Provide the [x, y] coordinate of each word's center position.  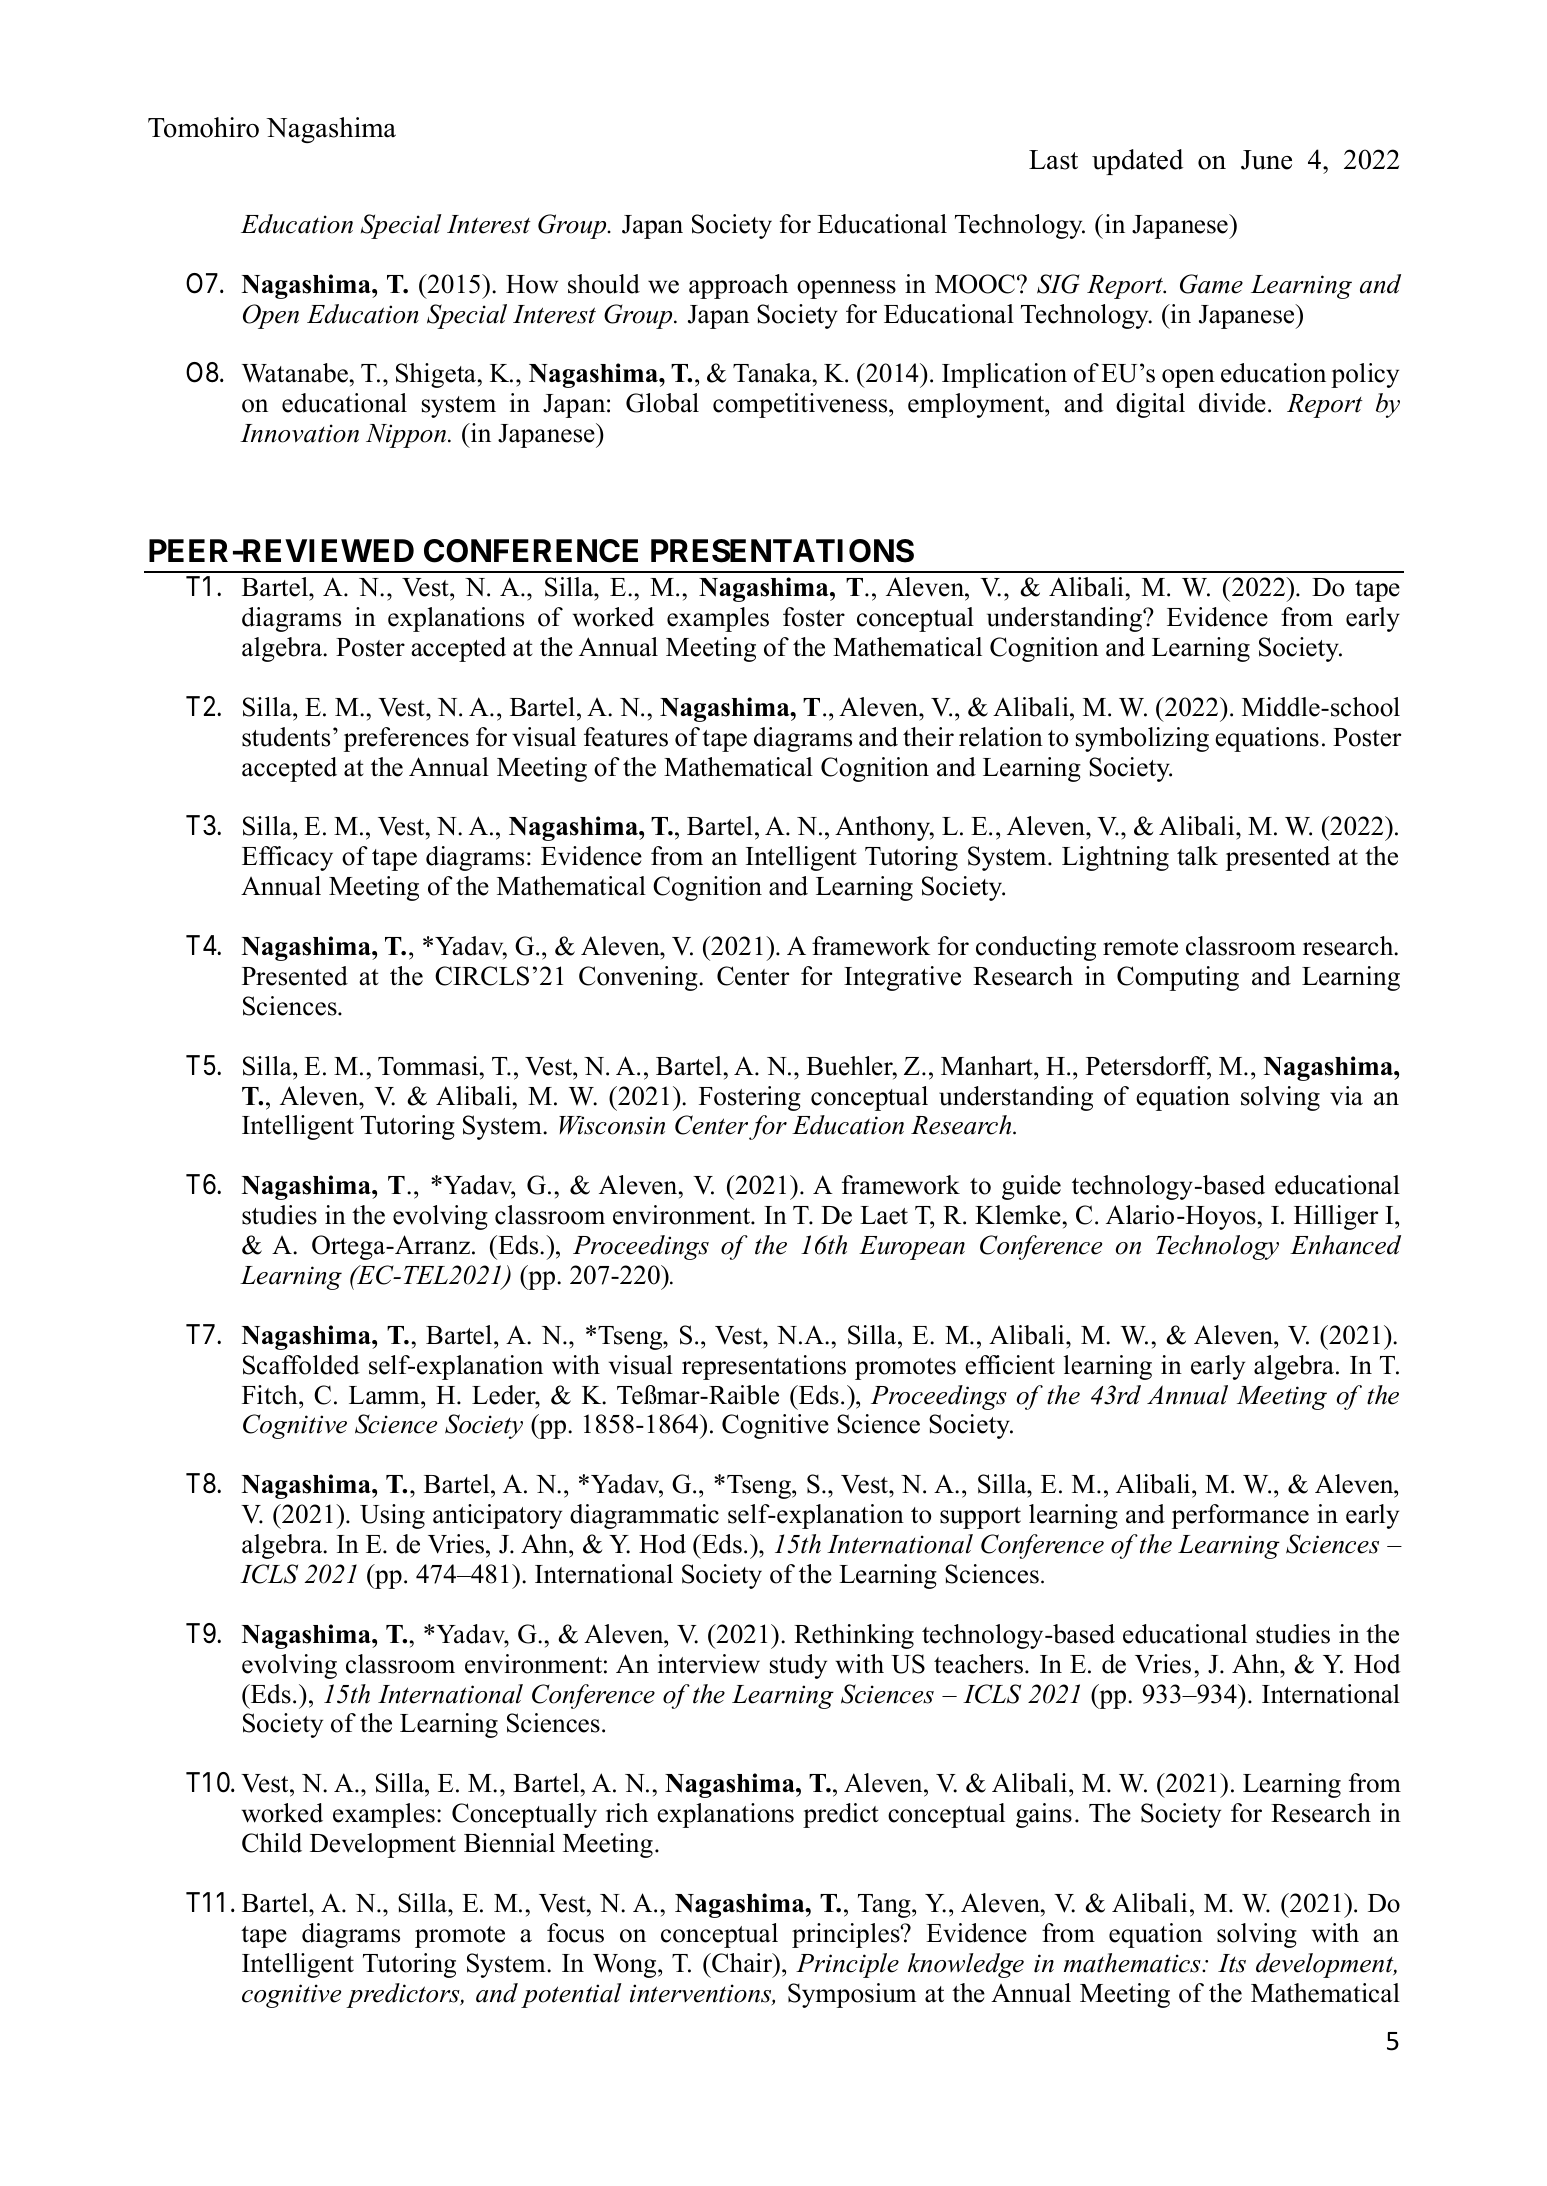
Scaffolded [301, 1365]
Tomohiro [203, 127]
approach [738, 286]
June [1266, 160]
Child [272, 1843]
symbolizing [1142, 739]
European [912, 1248]
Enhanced [1345, 1245]
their [928, 737]
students [286, 737]
